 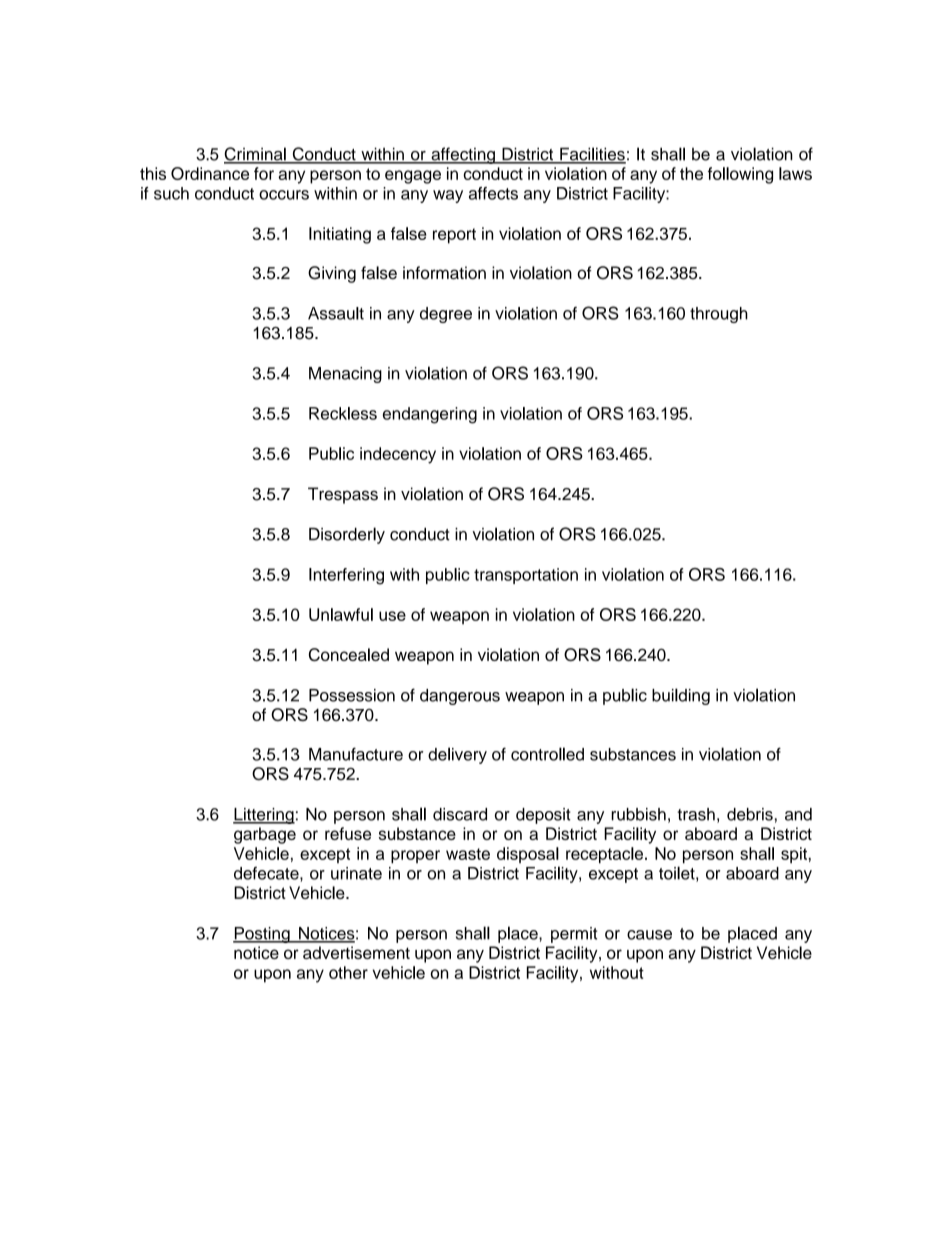 What do you see at coordinates (719, 315) in the image?
I see `through` at bounding box center [719, 315].
